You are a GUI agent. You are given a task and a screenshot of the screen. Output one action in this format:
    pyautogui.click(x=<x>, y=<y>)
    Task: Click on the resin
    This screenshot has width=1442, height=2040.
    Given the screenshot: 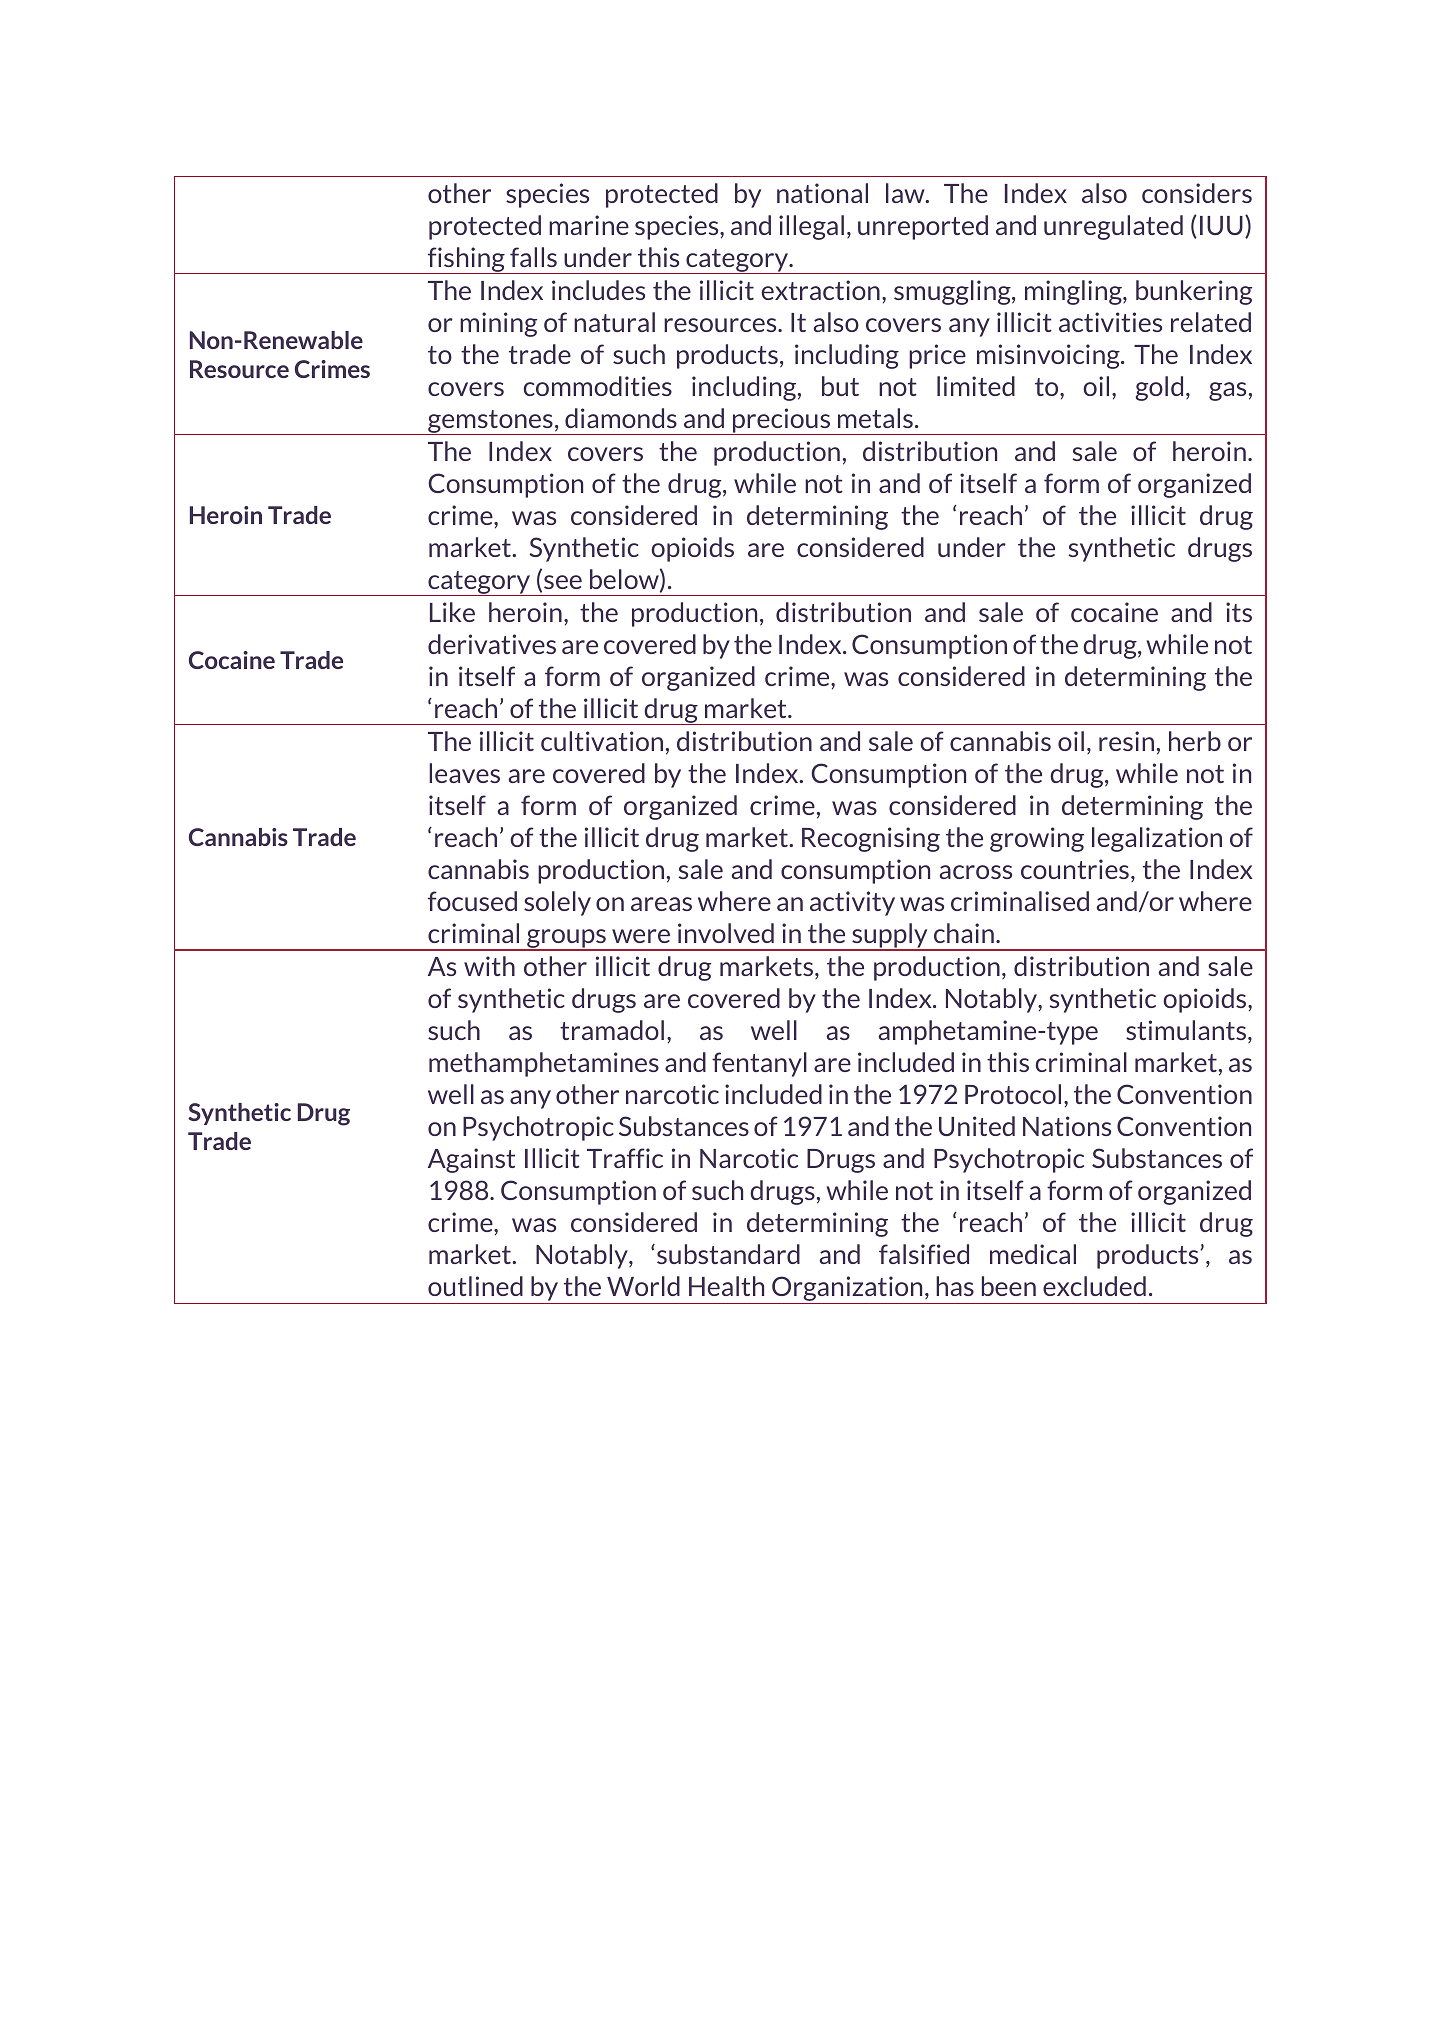 What is the action you would take?
    pyautogui.click(x=1126, y=741)
